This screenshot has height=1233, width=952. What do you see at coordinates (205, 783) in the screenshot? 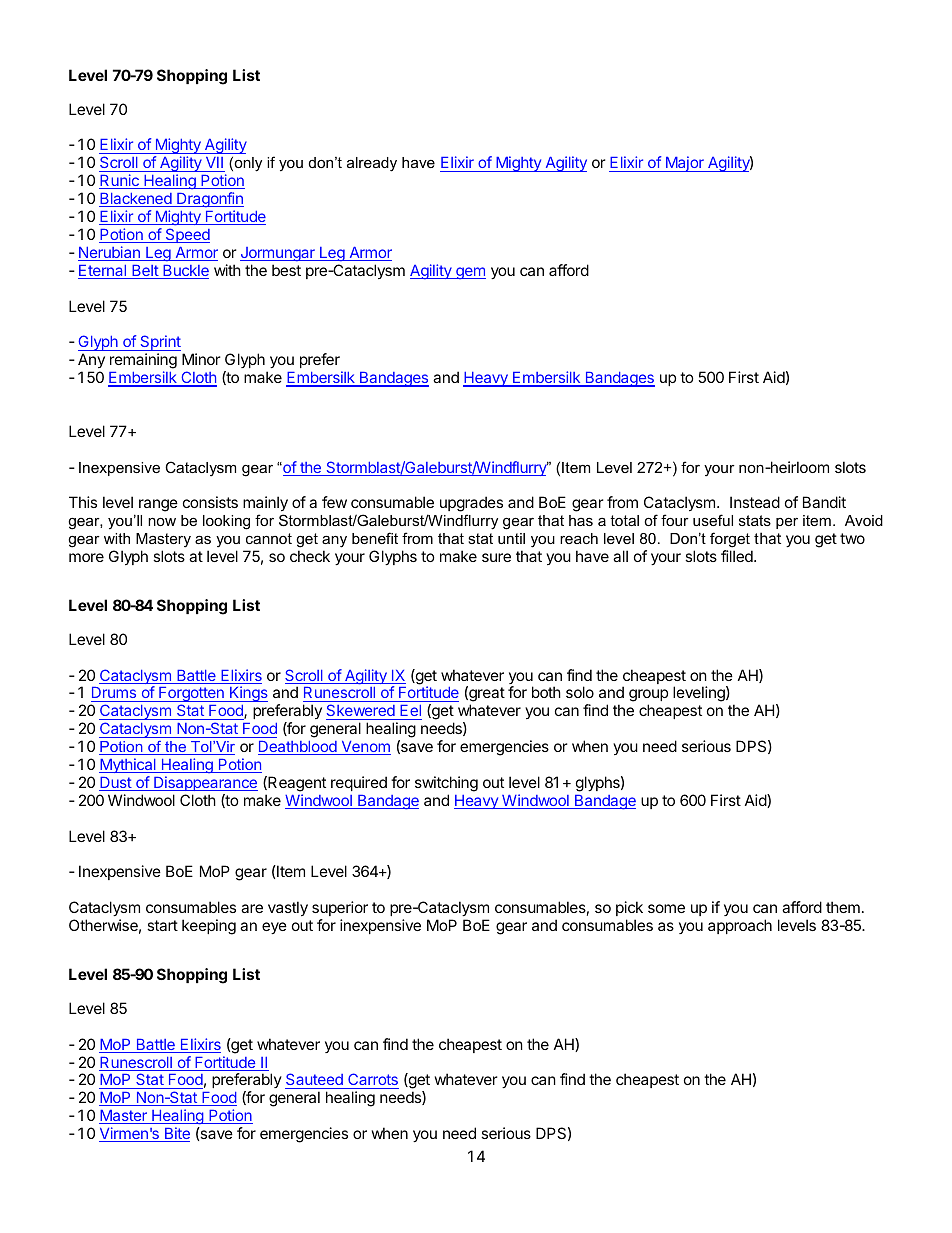
I see `Disappearance` at bounding box center [205, 783].
